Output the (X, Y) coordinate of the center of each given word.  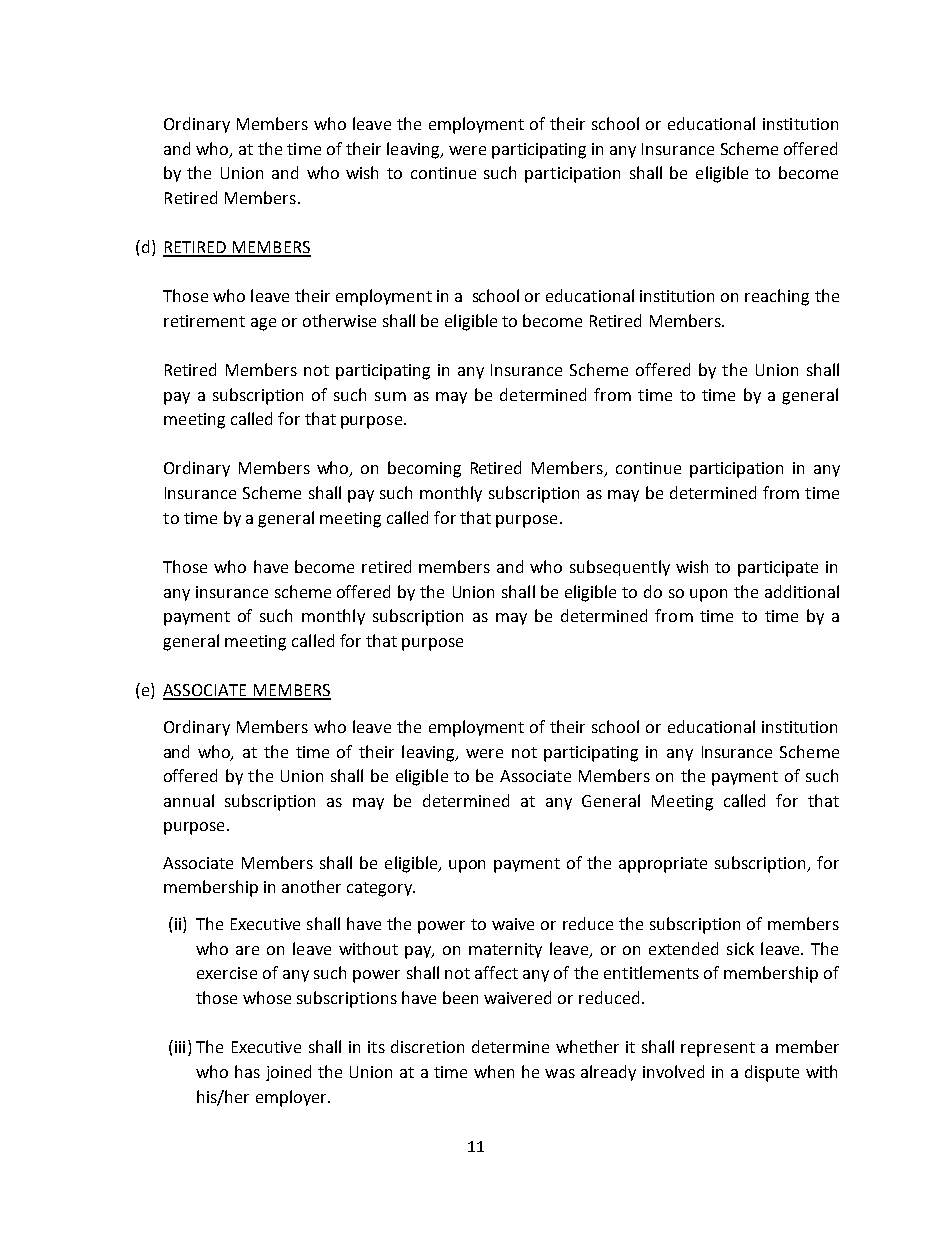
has (247, 1071)
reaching (777, 297)
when (494, 1071)
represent (718, 1049)
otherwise (339, 320)
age (263, 324)
